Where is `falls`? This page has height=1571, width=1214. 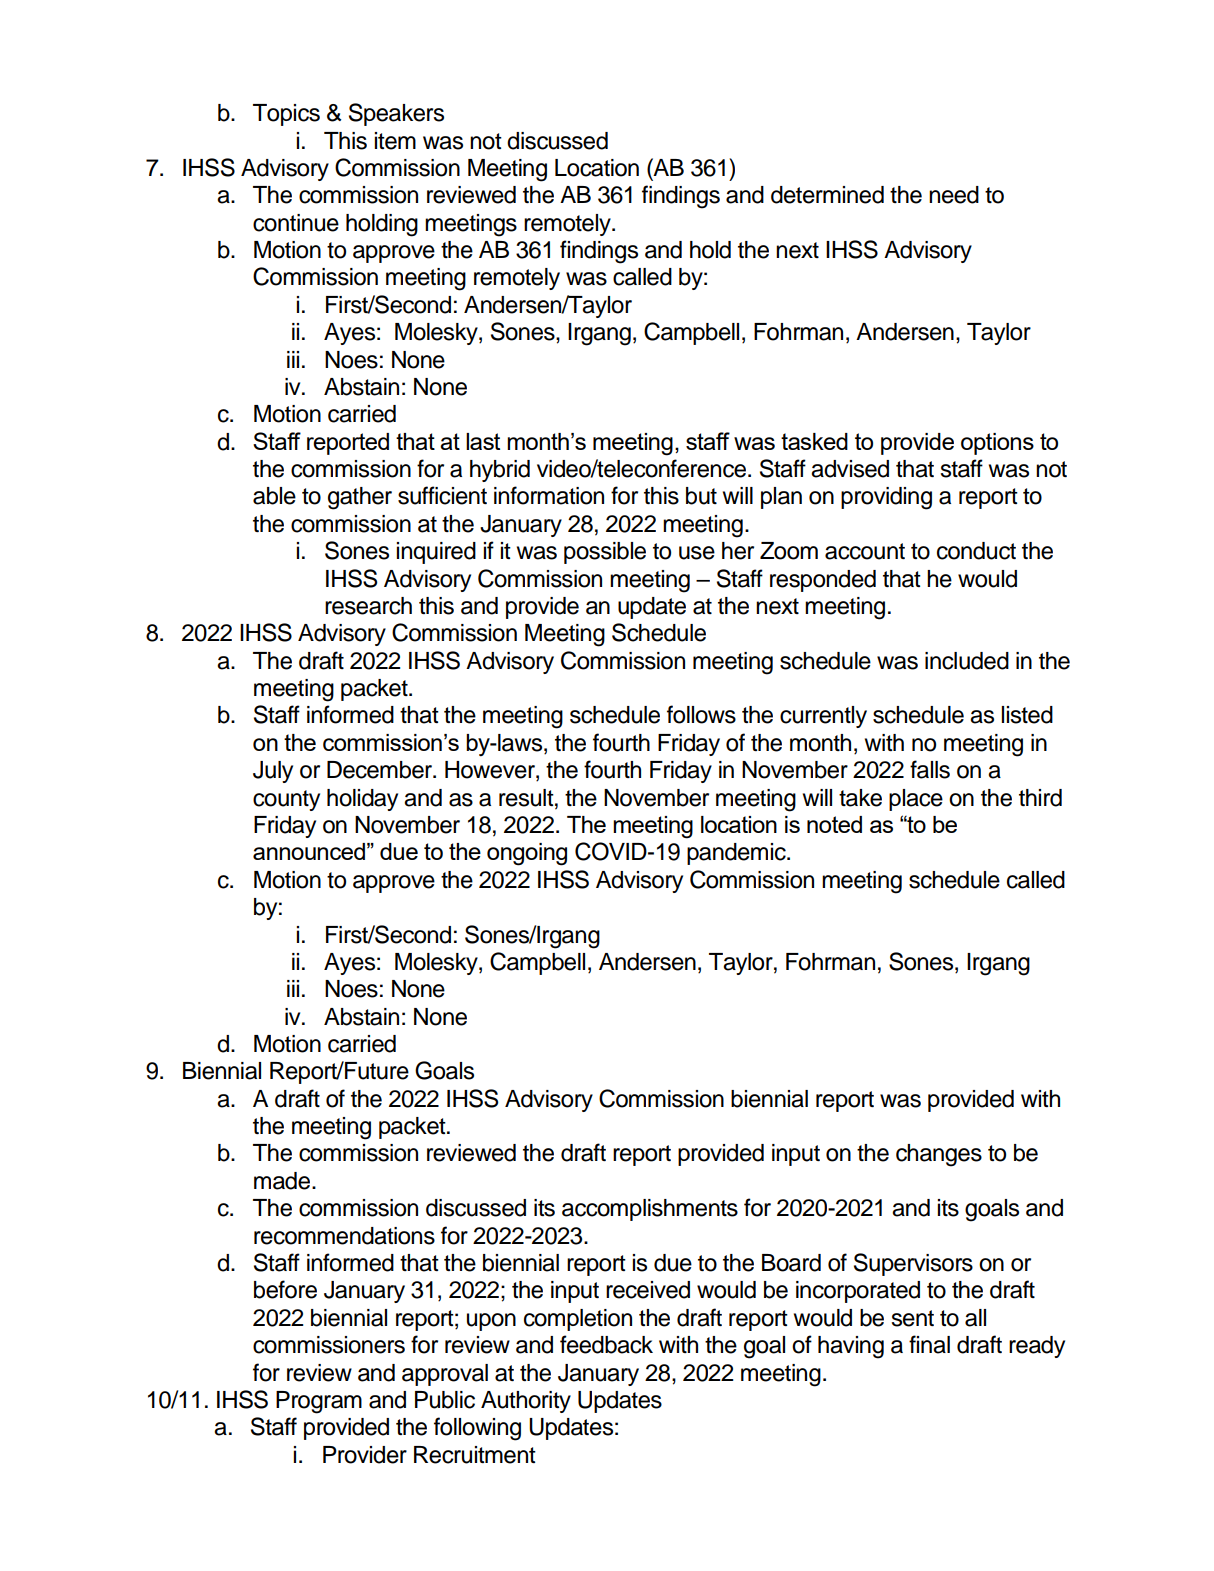 falls is located at coordinates (930, 769).
